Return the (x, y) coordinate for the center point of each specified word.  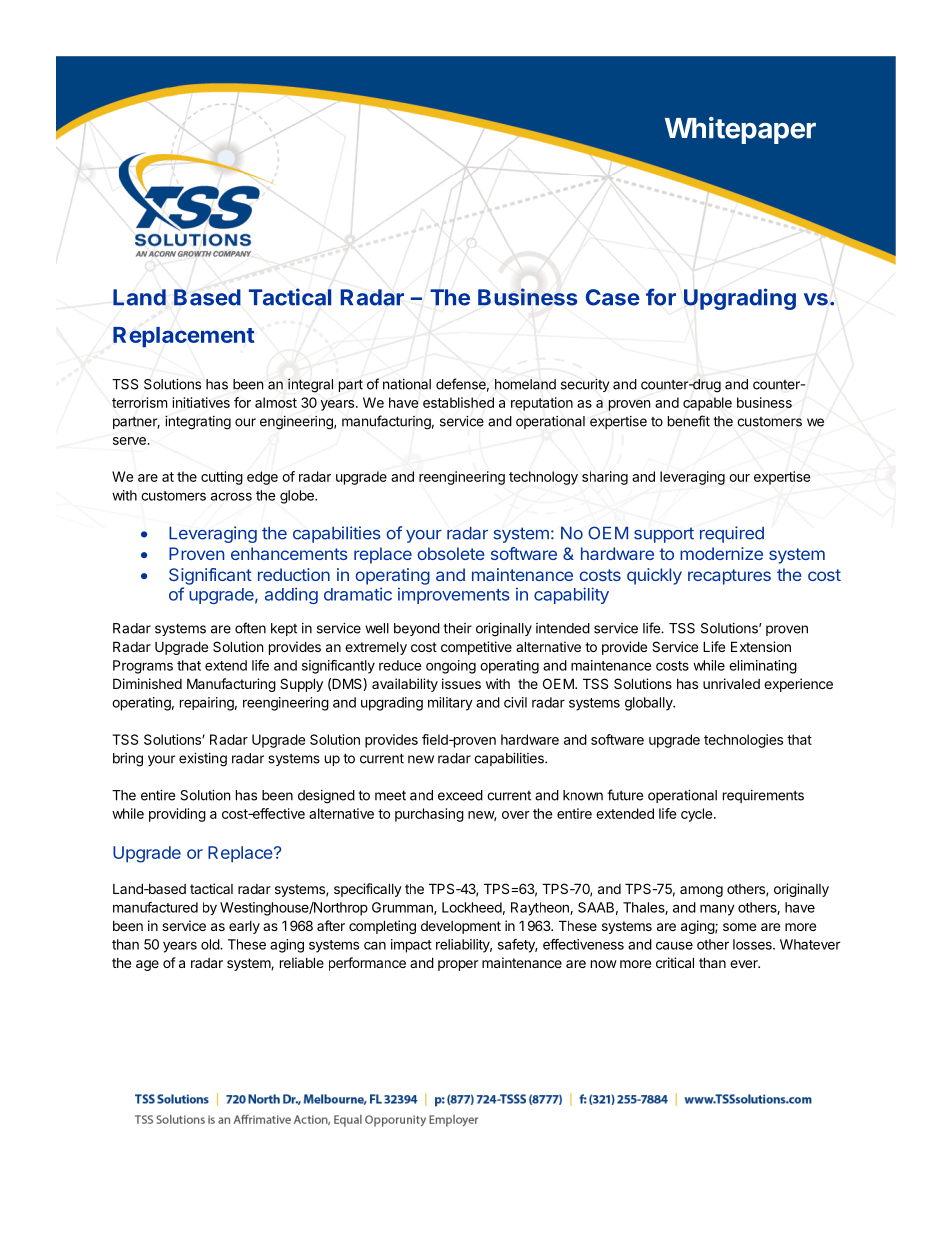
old (211, 944)
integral (310, 385)
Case (613, 297)
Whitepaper (740, 130)
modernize (721, 553)
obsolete (451, 553)
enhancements (289, 553)
